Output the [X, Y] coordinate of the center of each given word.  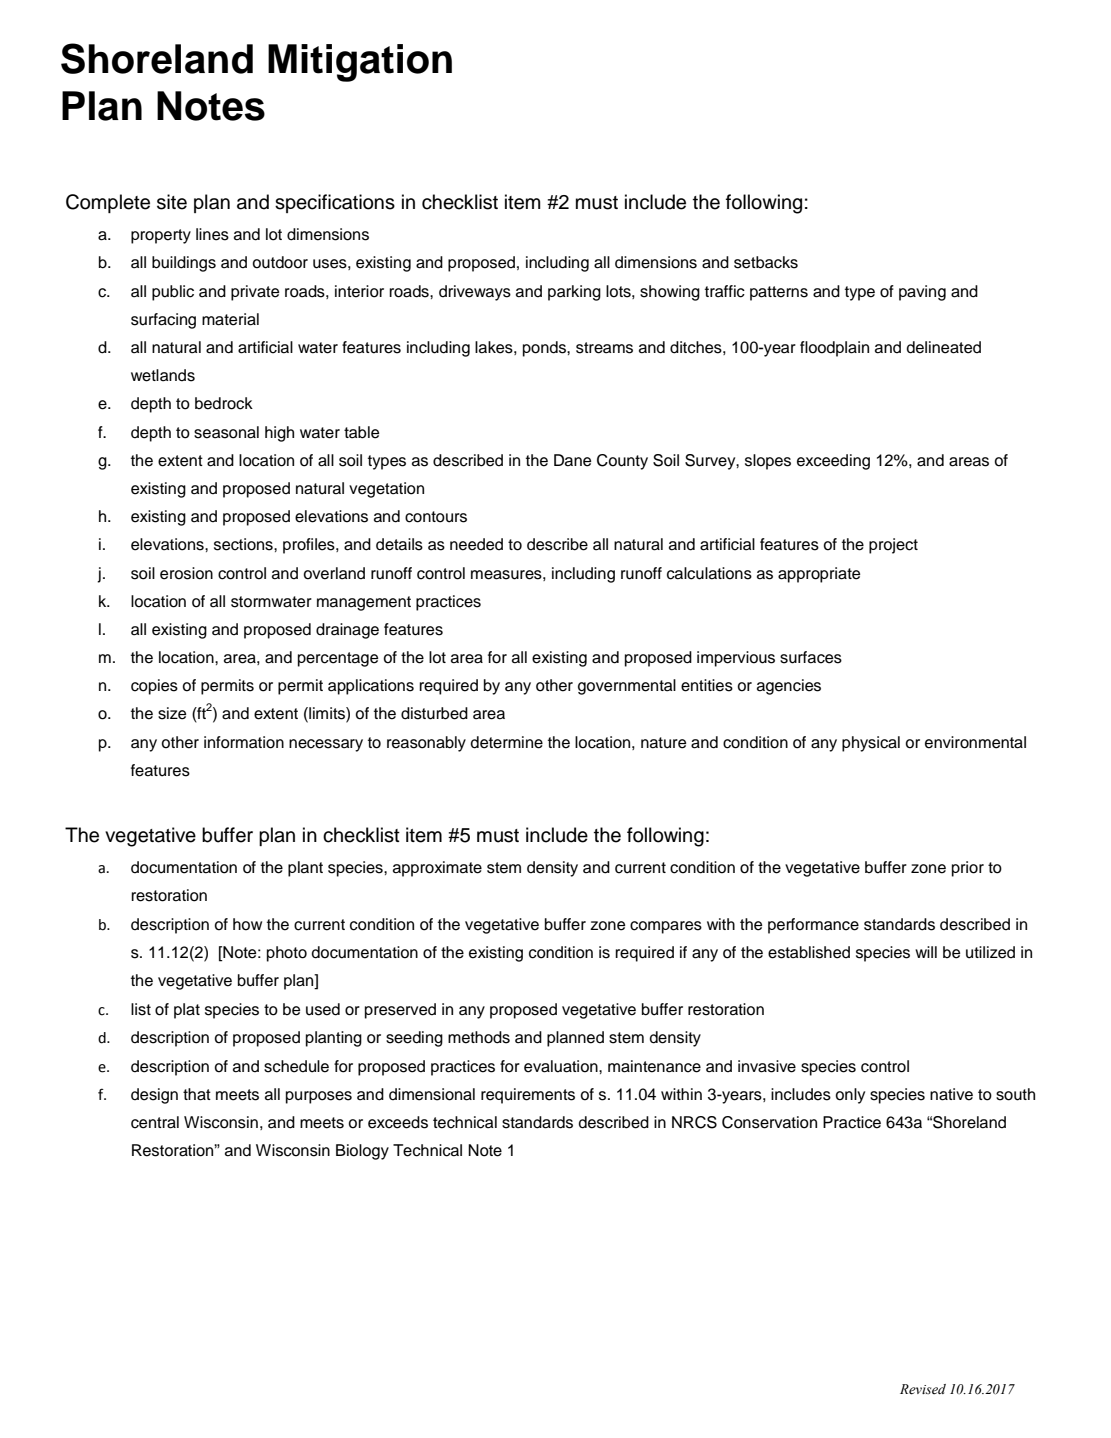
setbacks [766, 262]
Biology [362, 1152]
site [172, 202]
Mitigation [360, 63]
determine [507, 742]
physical [871, 744]
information [244, 742]
